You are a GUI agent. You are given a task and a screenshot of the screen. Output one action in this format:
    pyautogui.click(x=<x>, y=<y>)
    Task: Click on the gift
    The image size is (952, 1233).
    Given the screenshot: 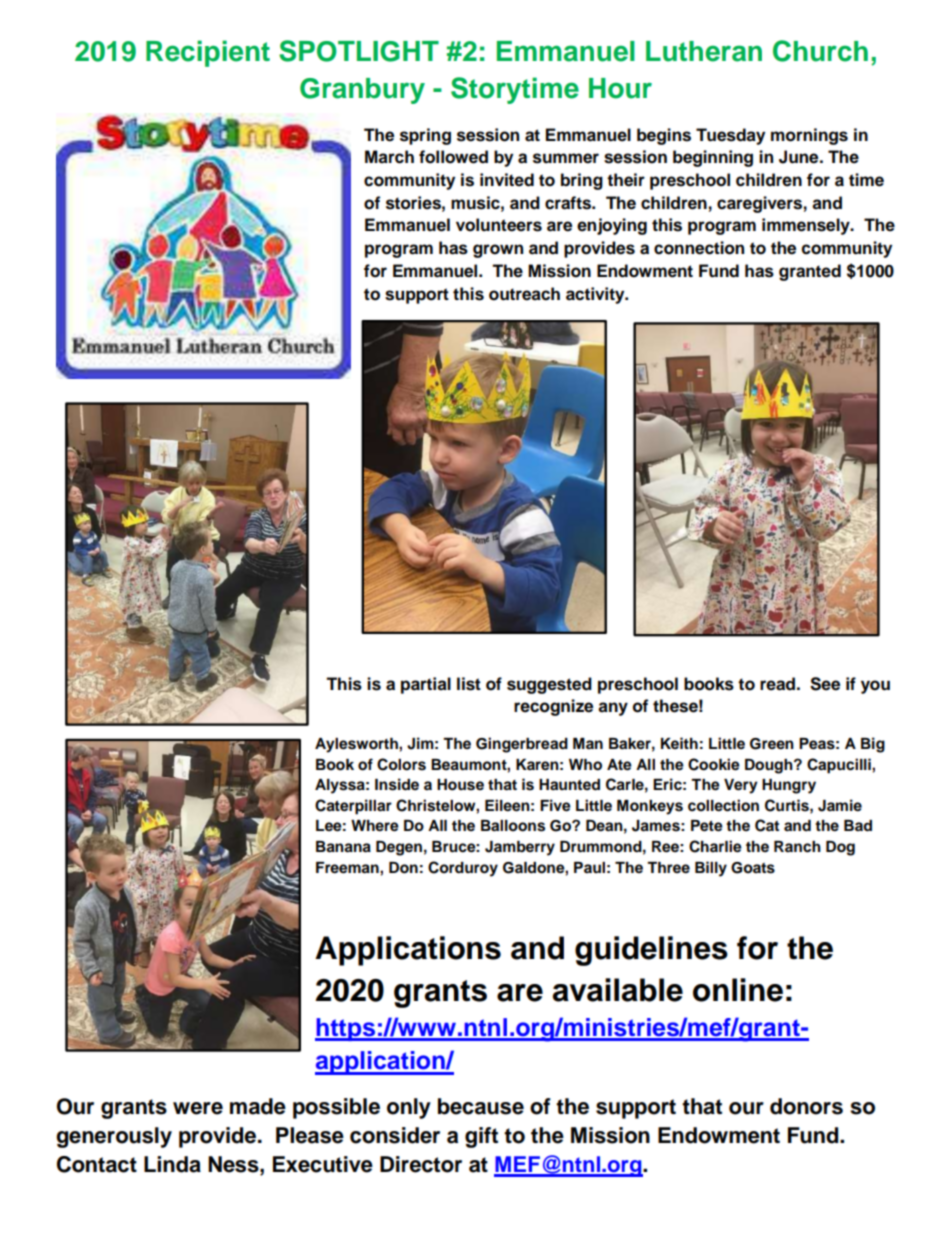 What is the action you would take?
    pyautogui.click(x=481, y=1137)
